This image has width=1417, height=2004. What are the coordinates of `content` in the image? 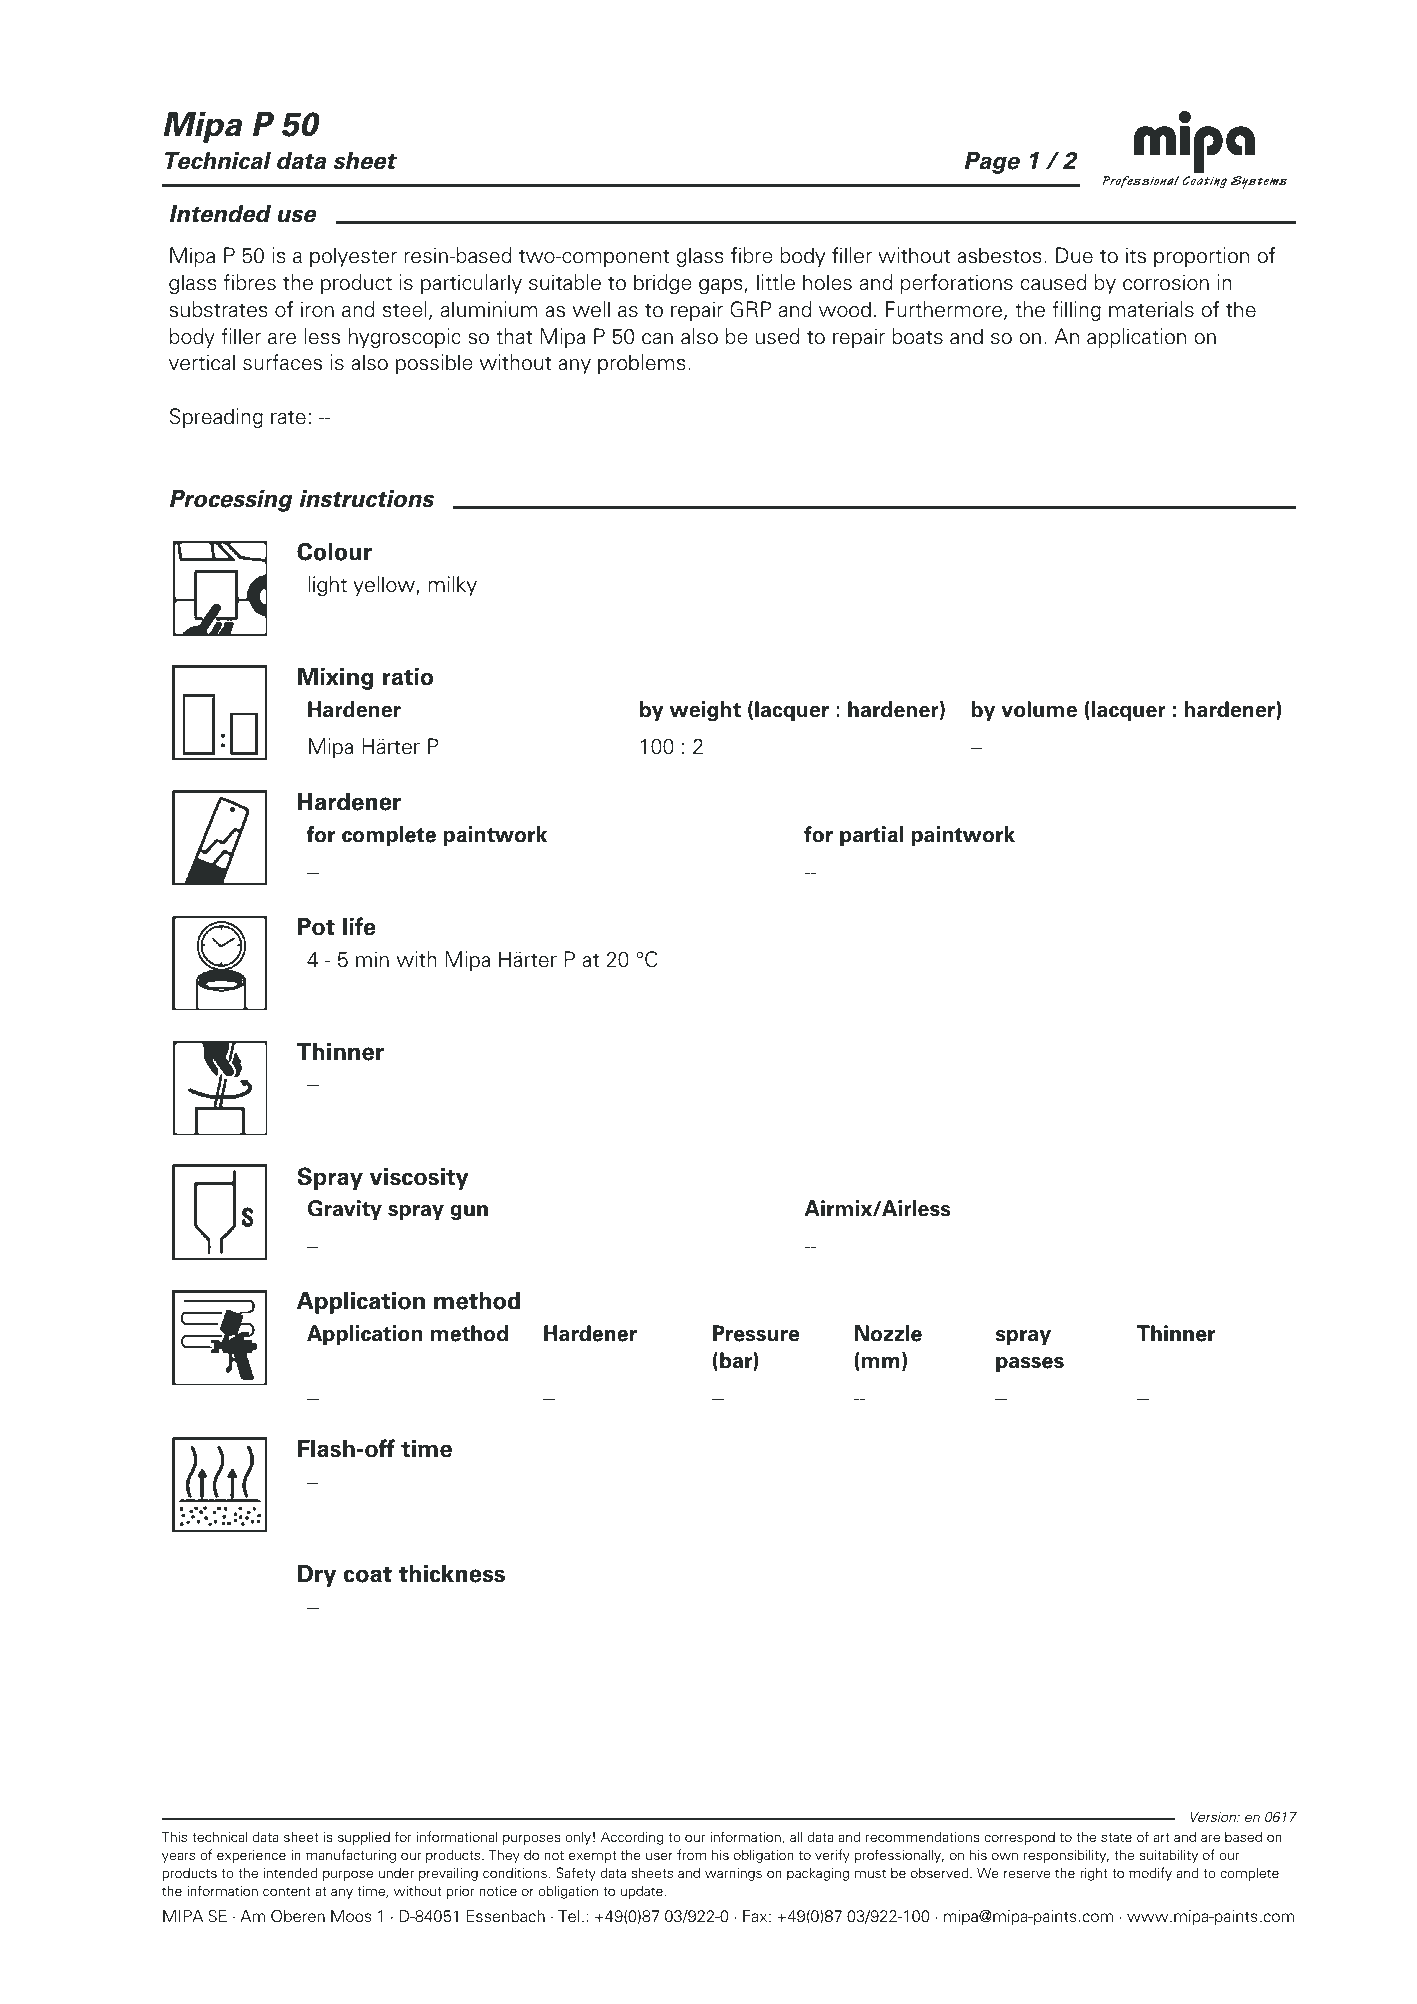 It's located at (287, 1891).
